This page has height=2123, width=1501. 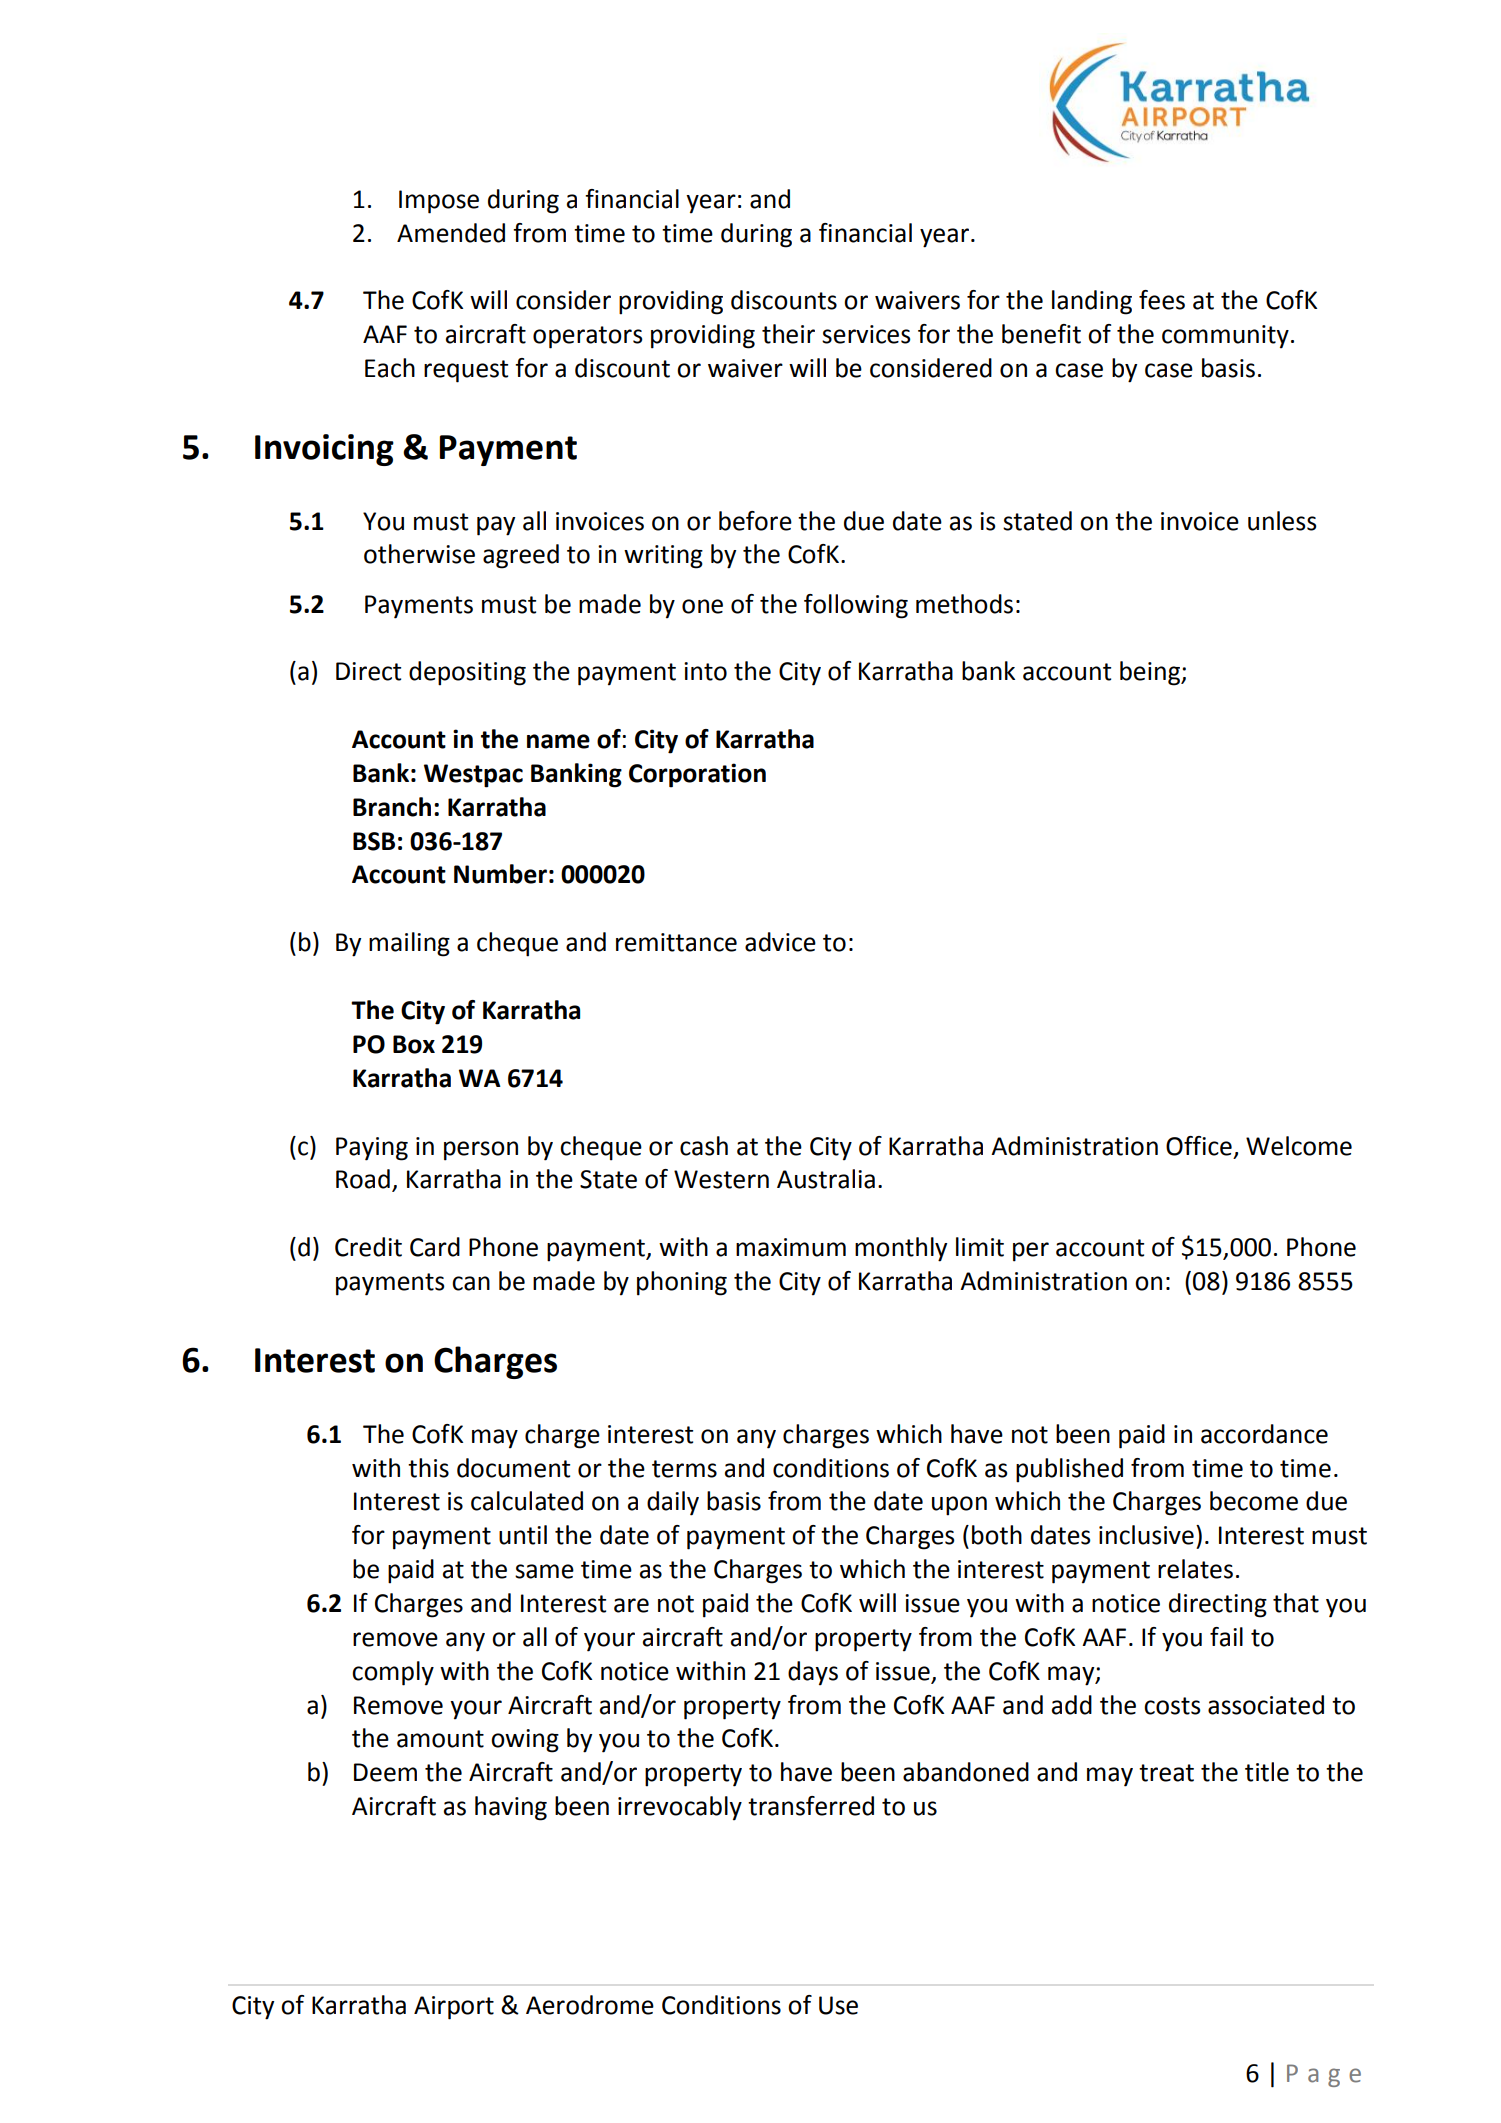 What do you see at coordinates (454, 2008) in the page?
I see `Airport` at bounding box center [454, 2008].
